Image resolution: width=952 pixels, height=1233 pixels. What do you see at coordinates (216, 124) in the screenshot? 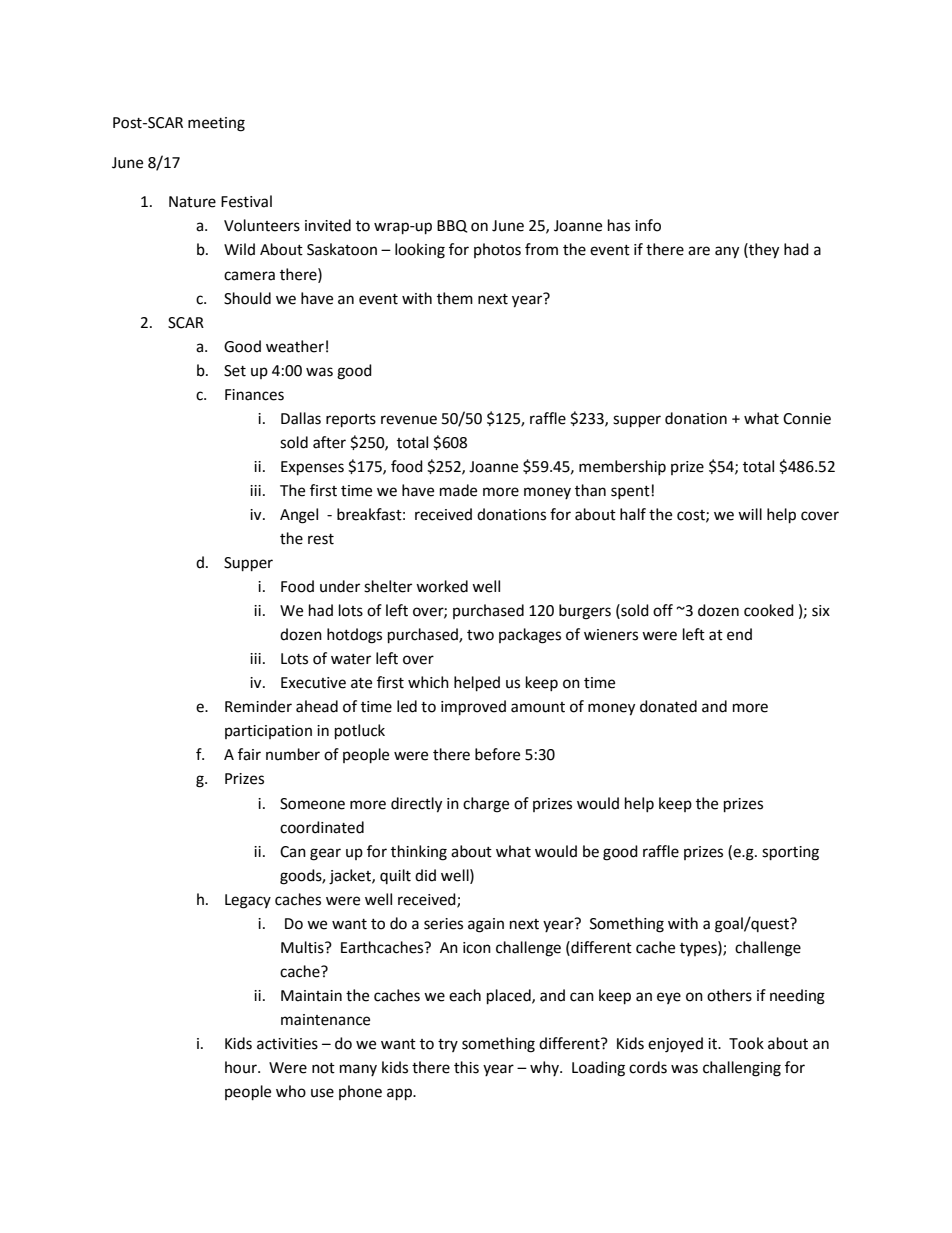
I see `meeting` at bounding box center [216, 124].
